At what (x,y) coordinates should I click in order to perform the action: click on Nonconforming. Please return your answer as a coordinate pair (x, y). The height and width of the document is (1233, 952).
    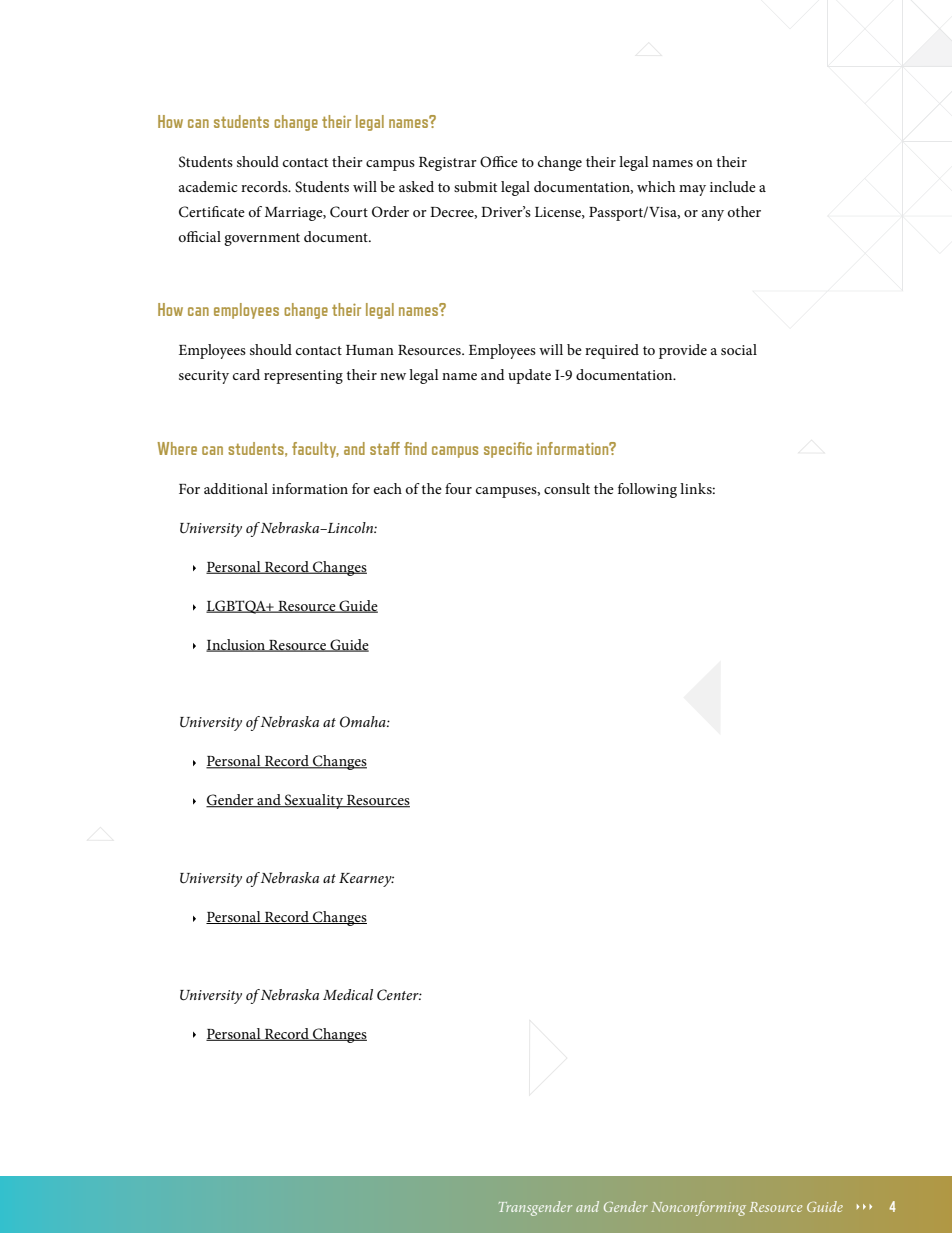
    Looking at the image, I should click on (698, 1208).
